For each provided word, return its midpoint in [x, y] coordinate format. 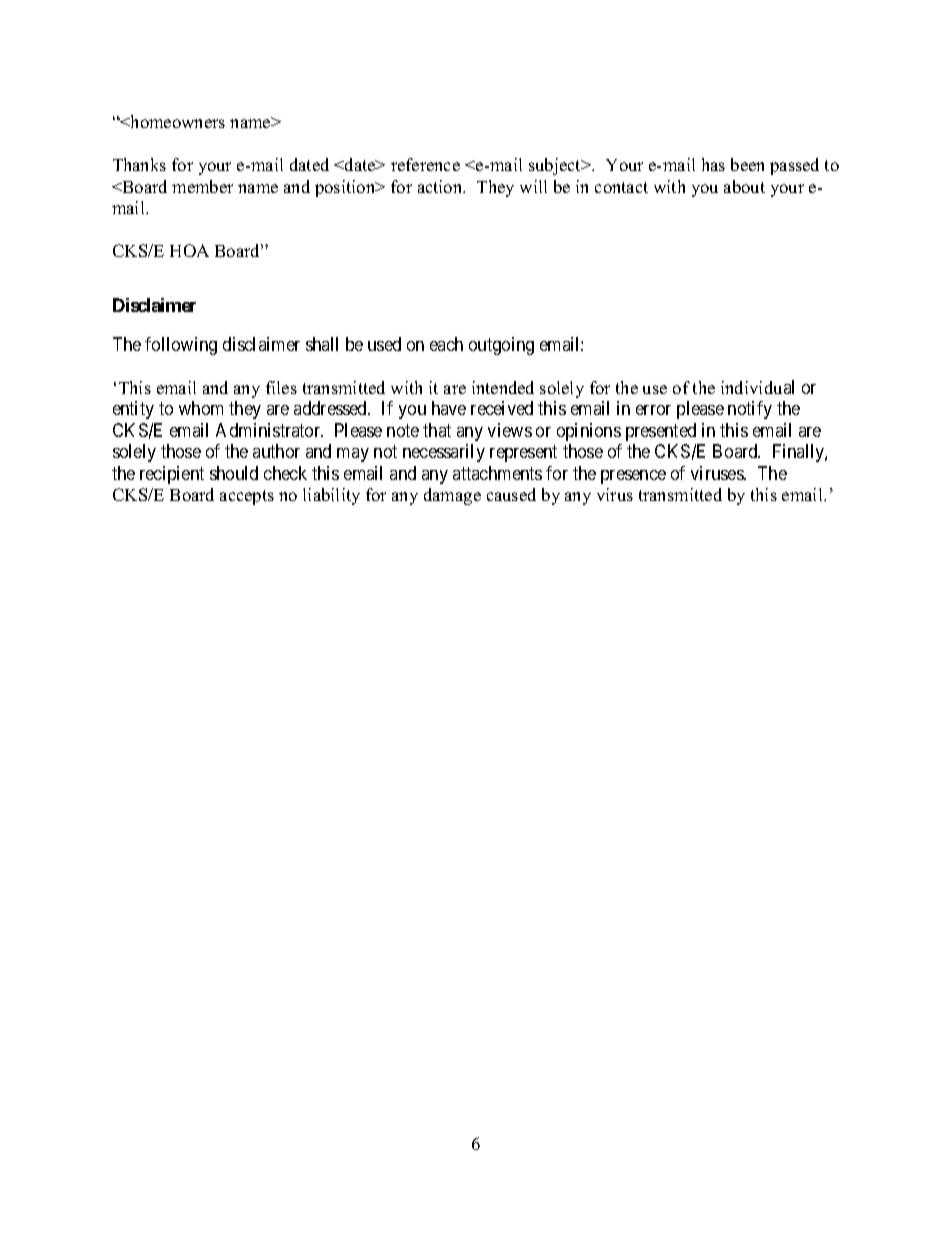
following [181, 346]
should [234, 473]
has [713, 164]
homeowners [176, 121]
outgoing [501, 346]
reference [425, 164]
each [446, 344]
